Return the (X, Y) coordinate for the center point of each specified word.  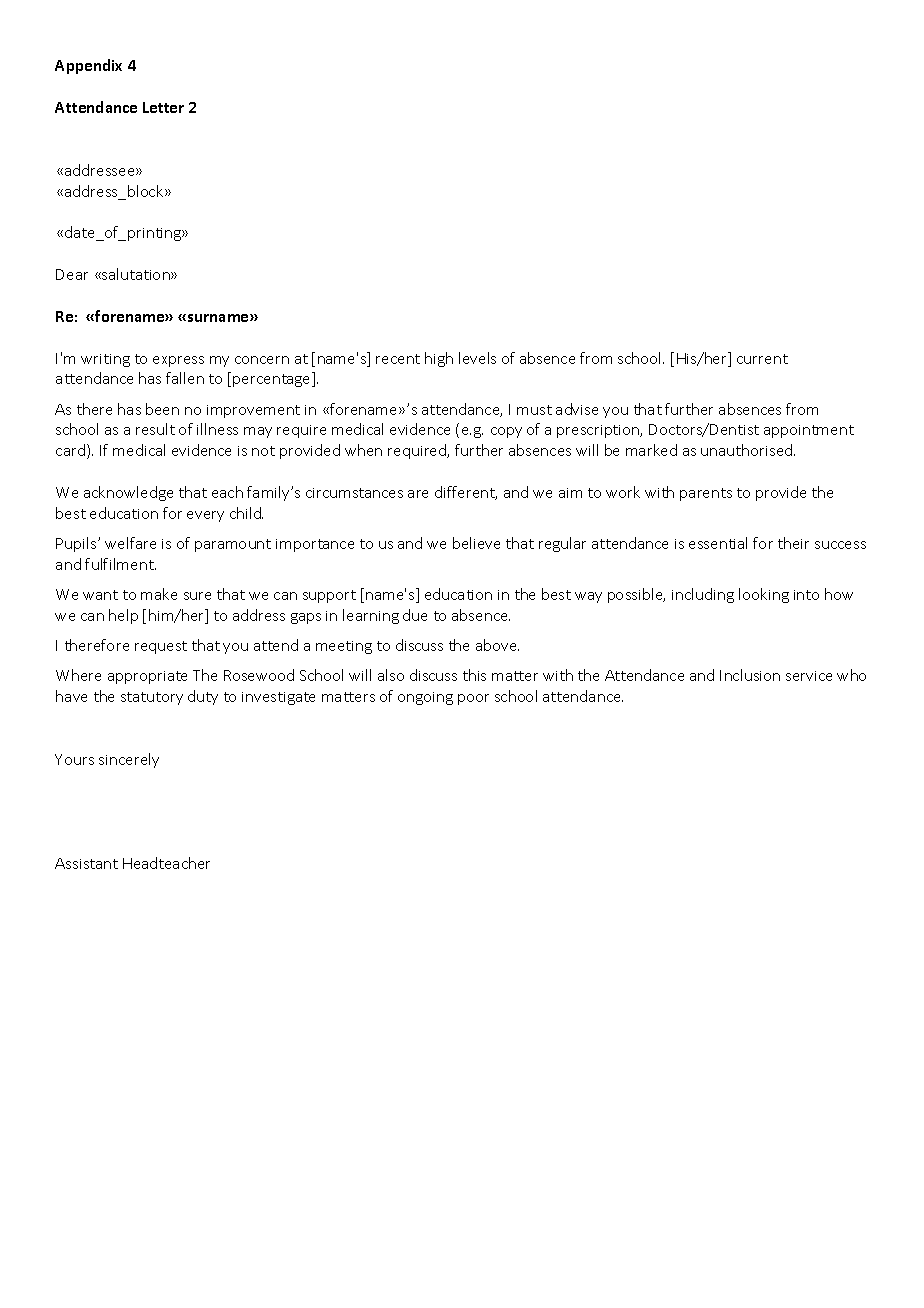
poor (473, 699)
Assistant (86, 863)
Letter (163, 107)
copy (506, 432)
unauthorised (748, 450)
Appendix (88, 66)
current (762, 359)
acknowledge (128, 493)
